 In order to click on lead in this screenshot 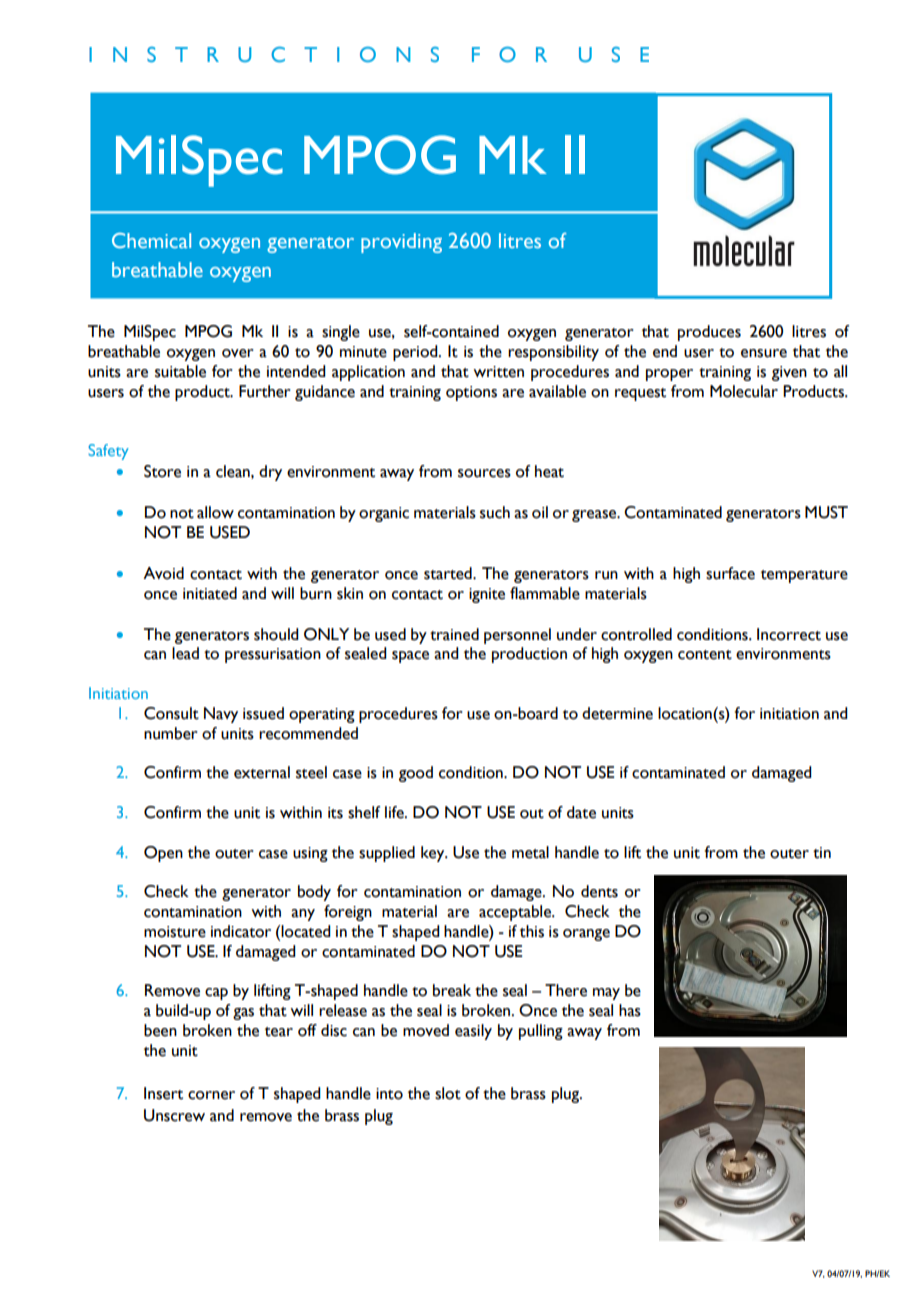, I will do `click(185, 653)`.
